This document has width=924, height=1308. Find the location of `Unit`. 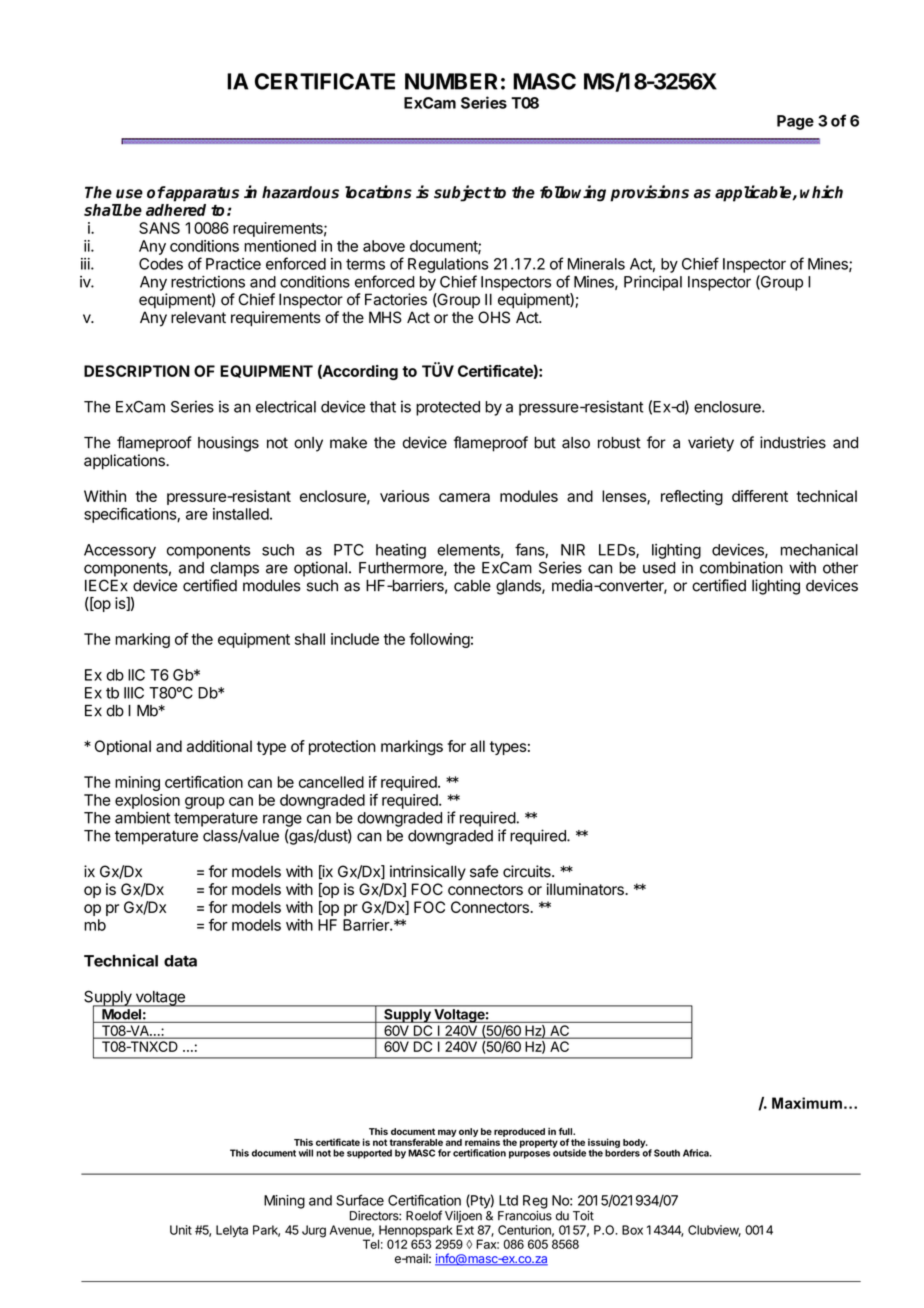

Unit is located at coordinates (181, 1230).
